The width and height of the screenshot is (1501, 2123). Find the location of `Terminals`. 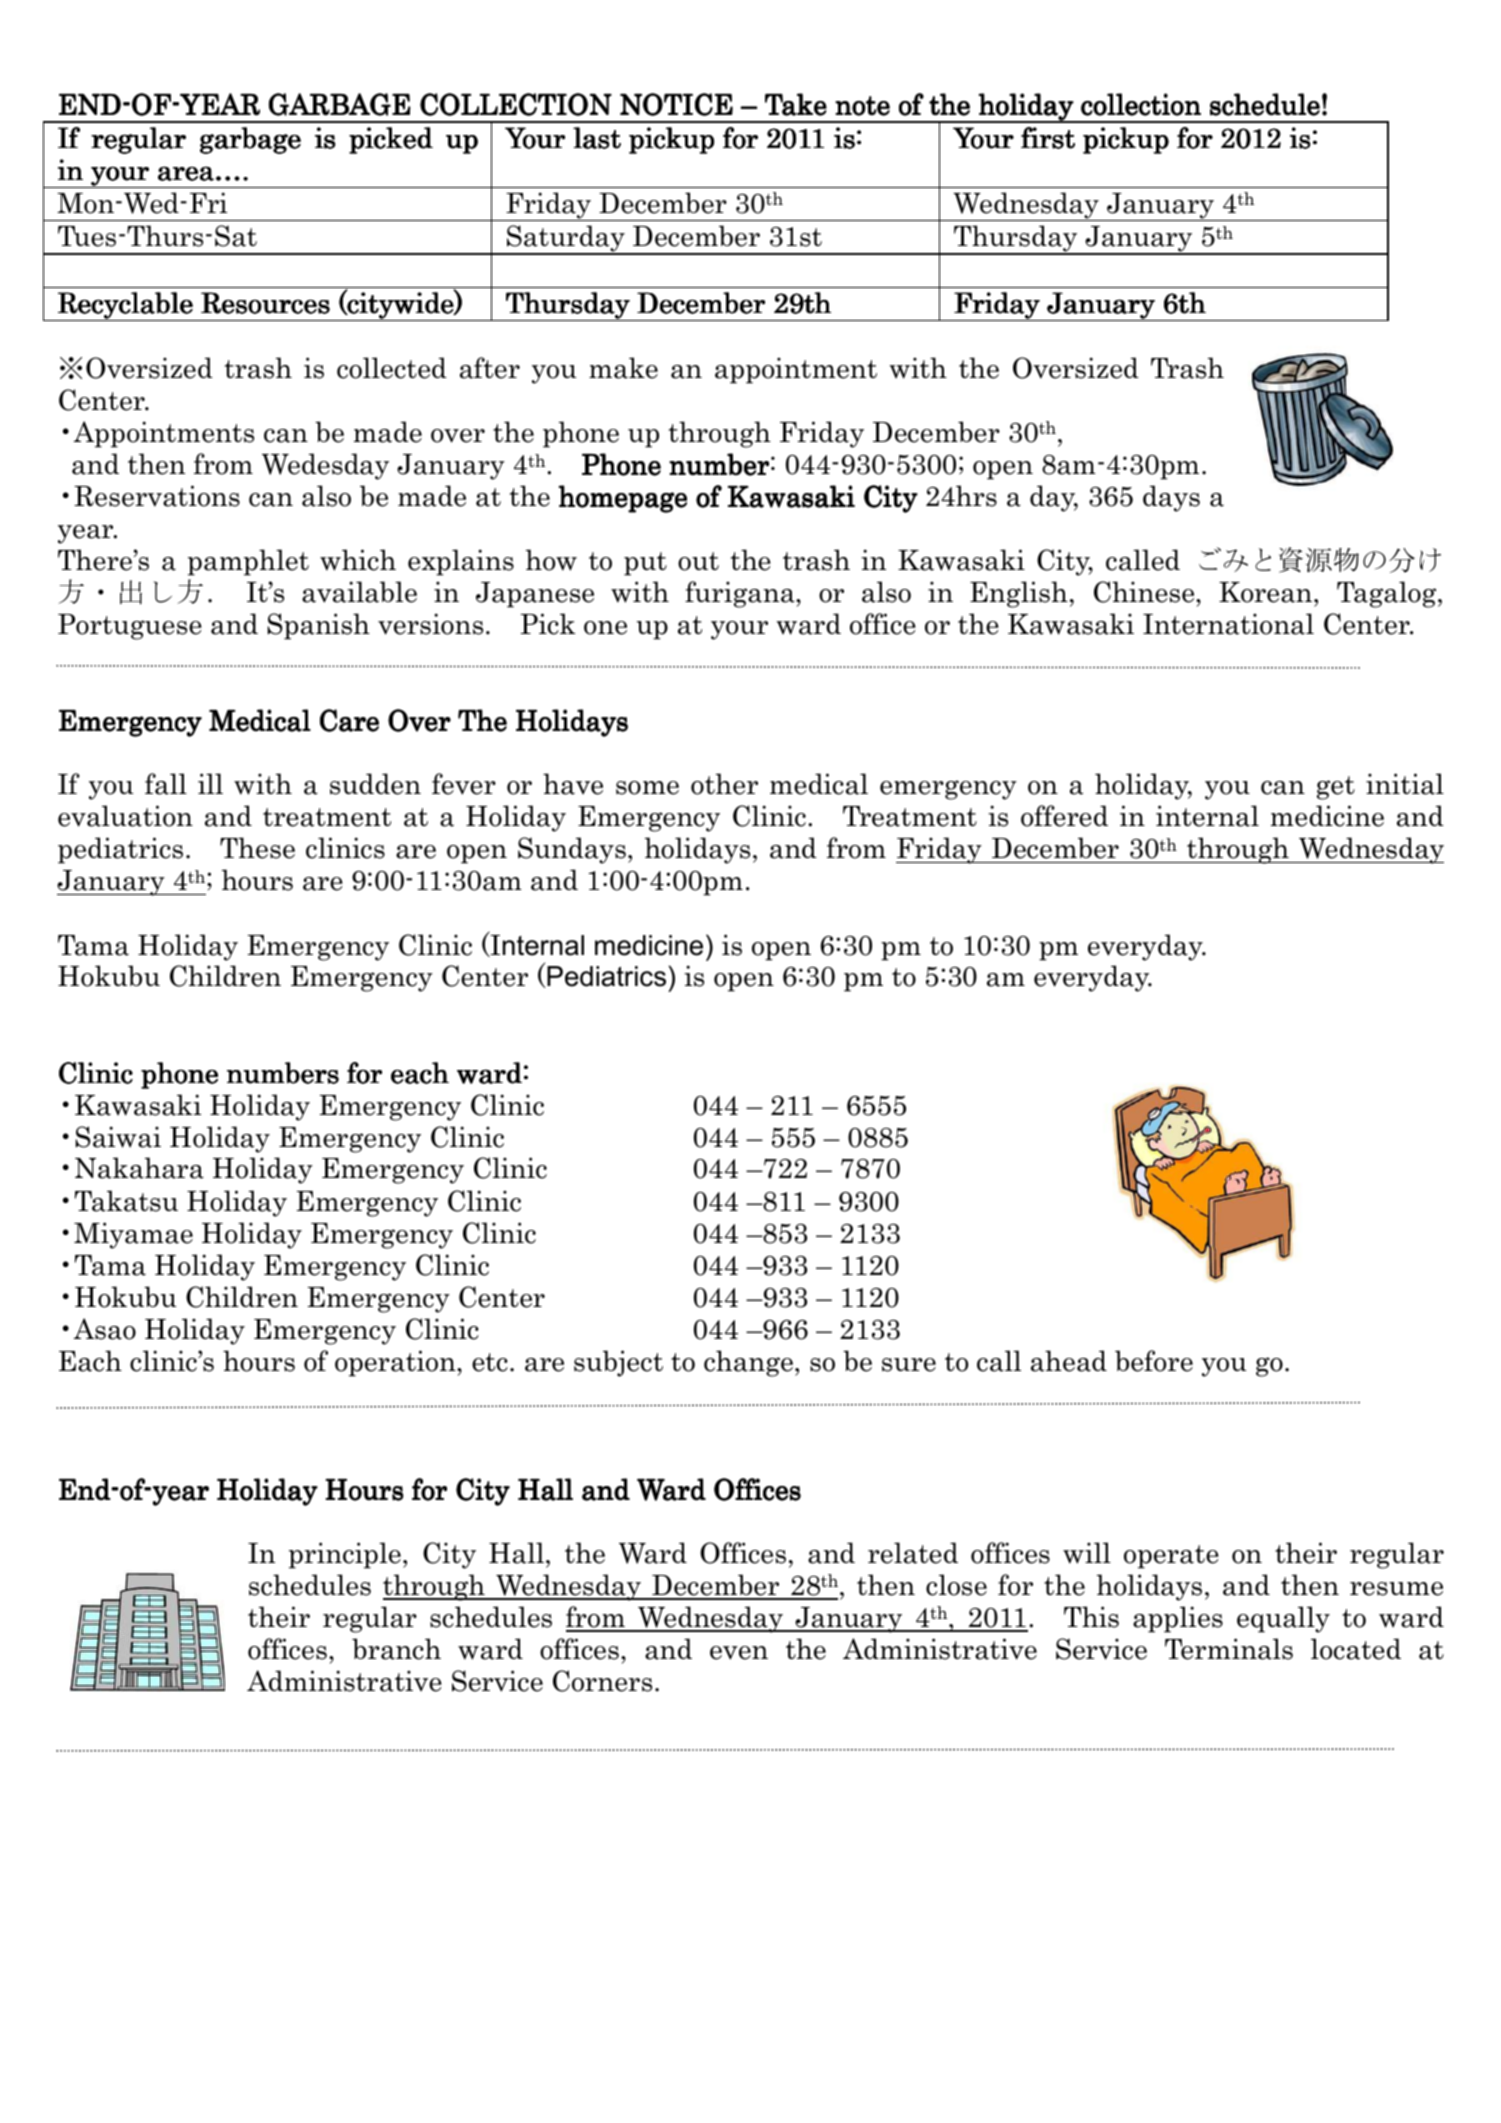

Terminals is located at coordinates (1229, 1649).
